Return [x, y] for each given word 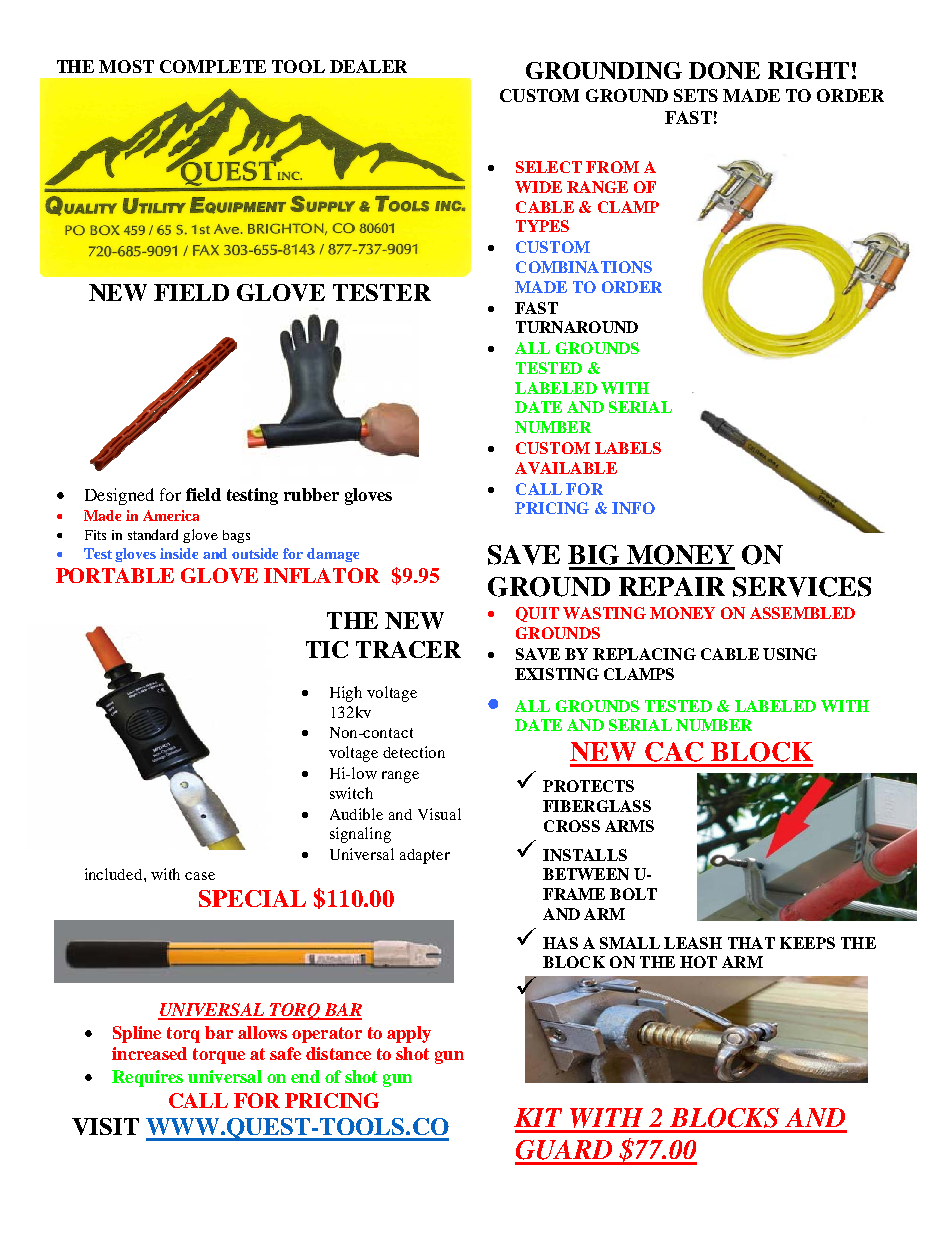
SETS [696, 95]
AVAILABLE [566, 468]
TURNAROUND [577, 327]
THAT [751, 943]
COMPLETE [213, 66]
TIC [327, 649]
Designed [119, 496]
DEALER [368, 66]
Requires [147, 1078]
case [200, 876]
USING [790, 654]
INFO [633, 508]
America [171, 515]
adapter [425, 856]
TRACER [408, 649]
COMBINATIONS [584, 267]
